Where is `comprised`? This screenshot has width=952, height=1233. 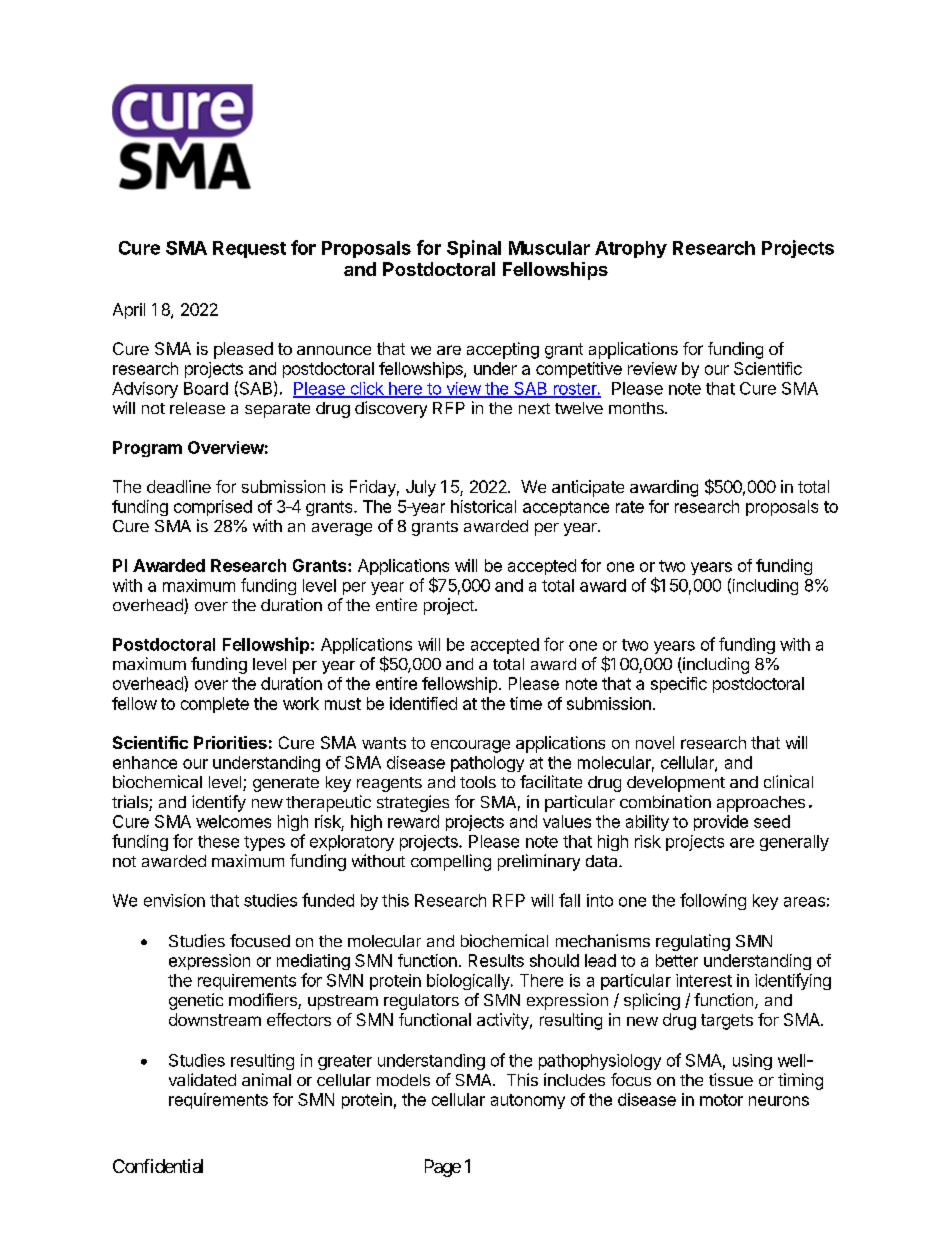
comprised is located at coordinates (213, 508).
